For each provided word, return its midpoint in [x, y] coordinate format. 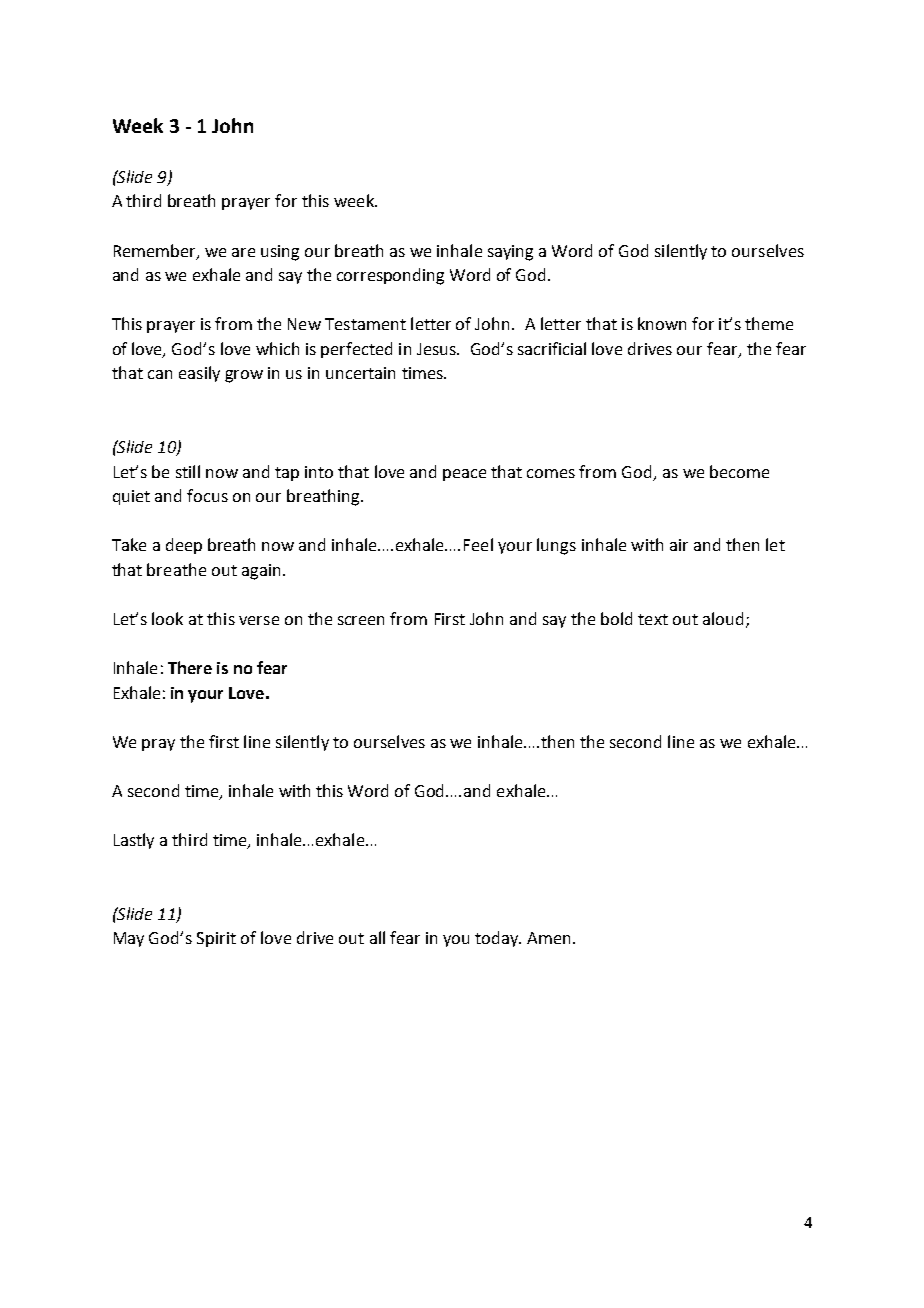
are [243, 252]
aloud [723, 618]
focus [207, 495]
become [739, 471]
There [190, 667]
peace [464, 475]
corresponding [390, 276]
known [662, 323]
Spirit [216, 939]
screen [361, 620]
